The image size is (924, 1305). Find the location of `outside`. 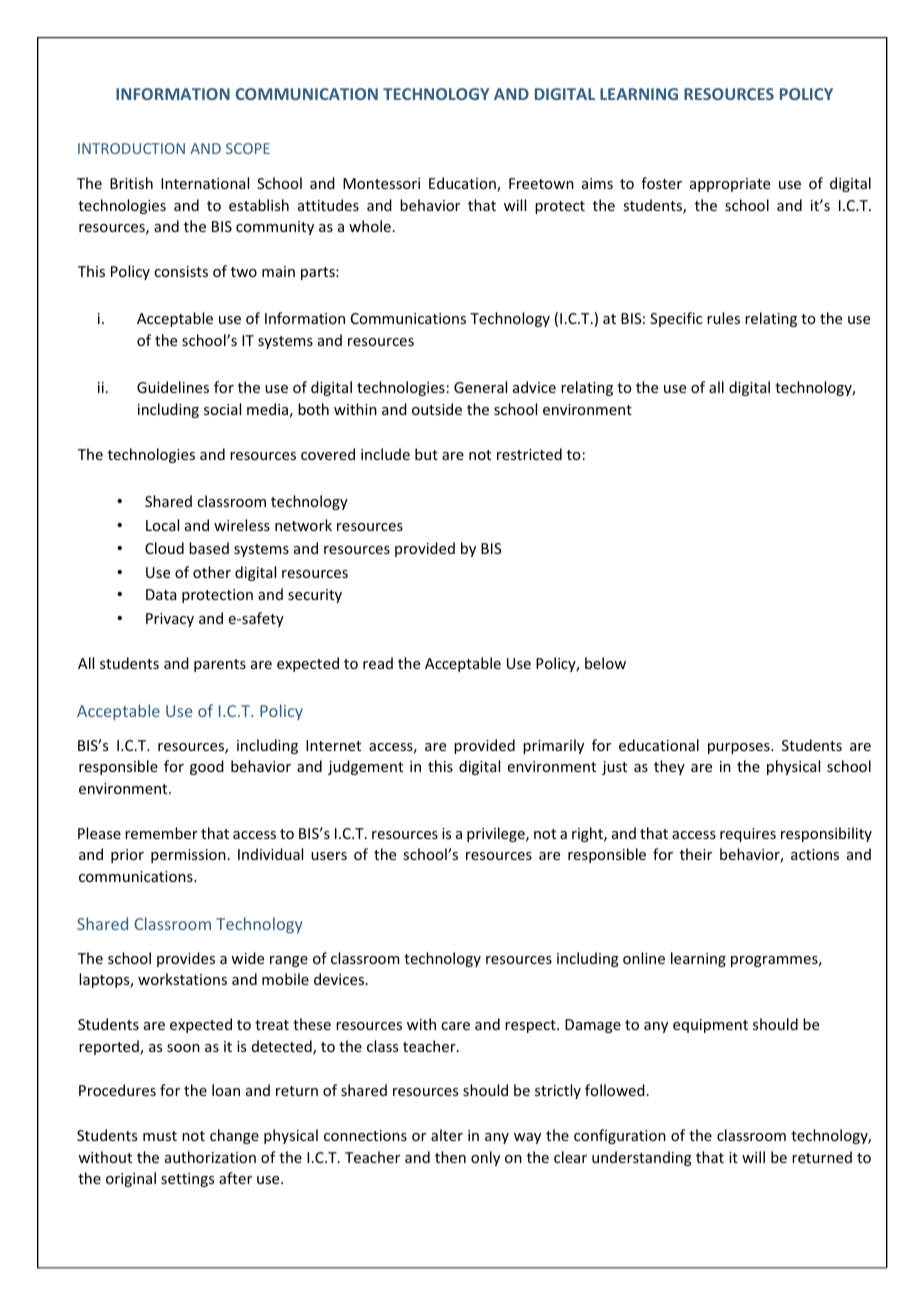

outside is located at coordinates (437, 409).
